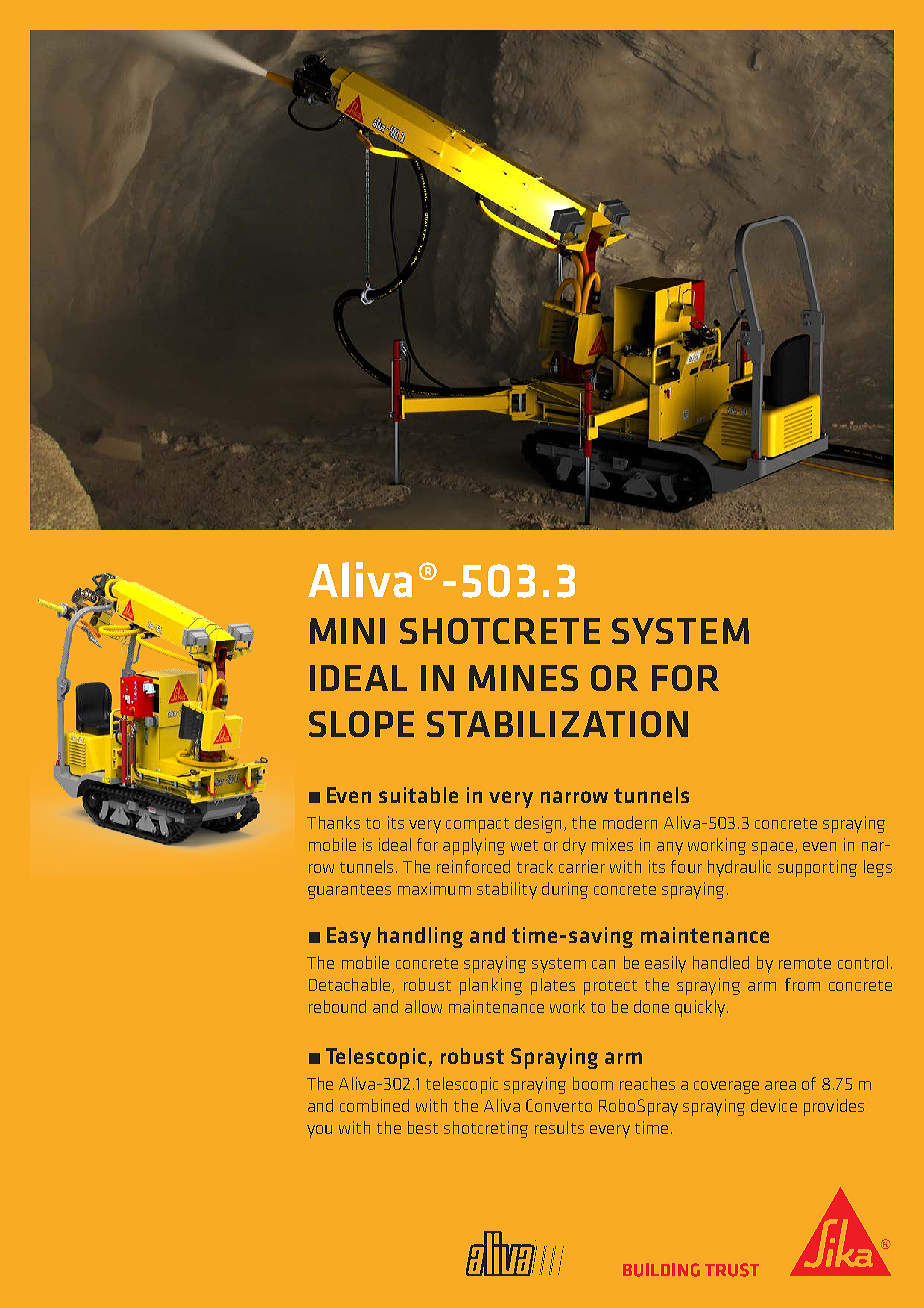 Image resolution: width=924 pixels, height=1308 pixels. I want to click on MINI, so click(347, 631).
